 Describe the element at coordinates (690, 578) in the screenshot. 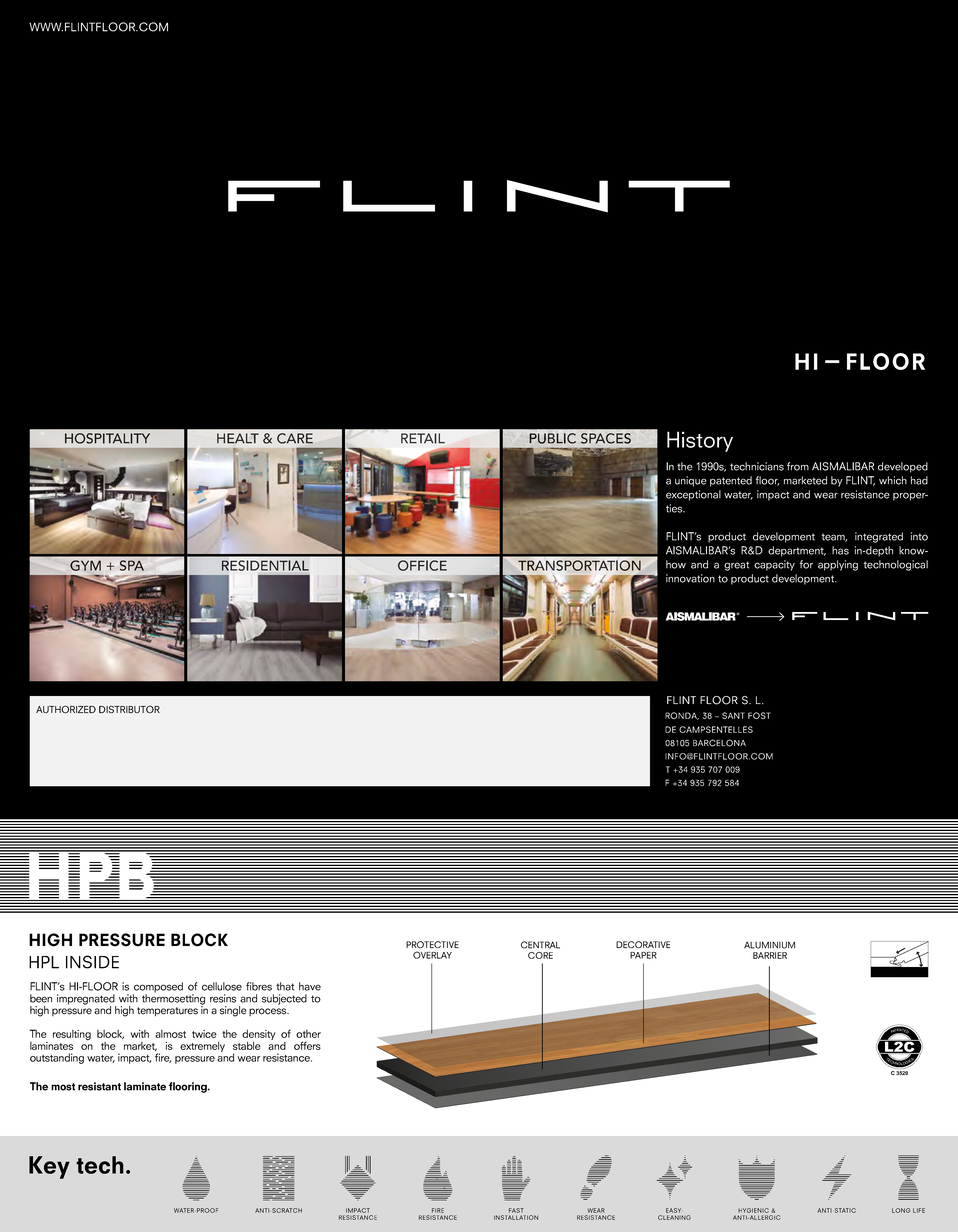

I see `innovation` at that location.
